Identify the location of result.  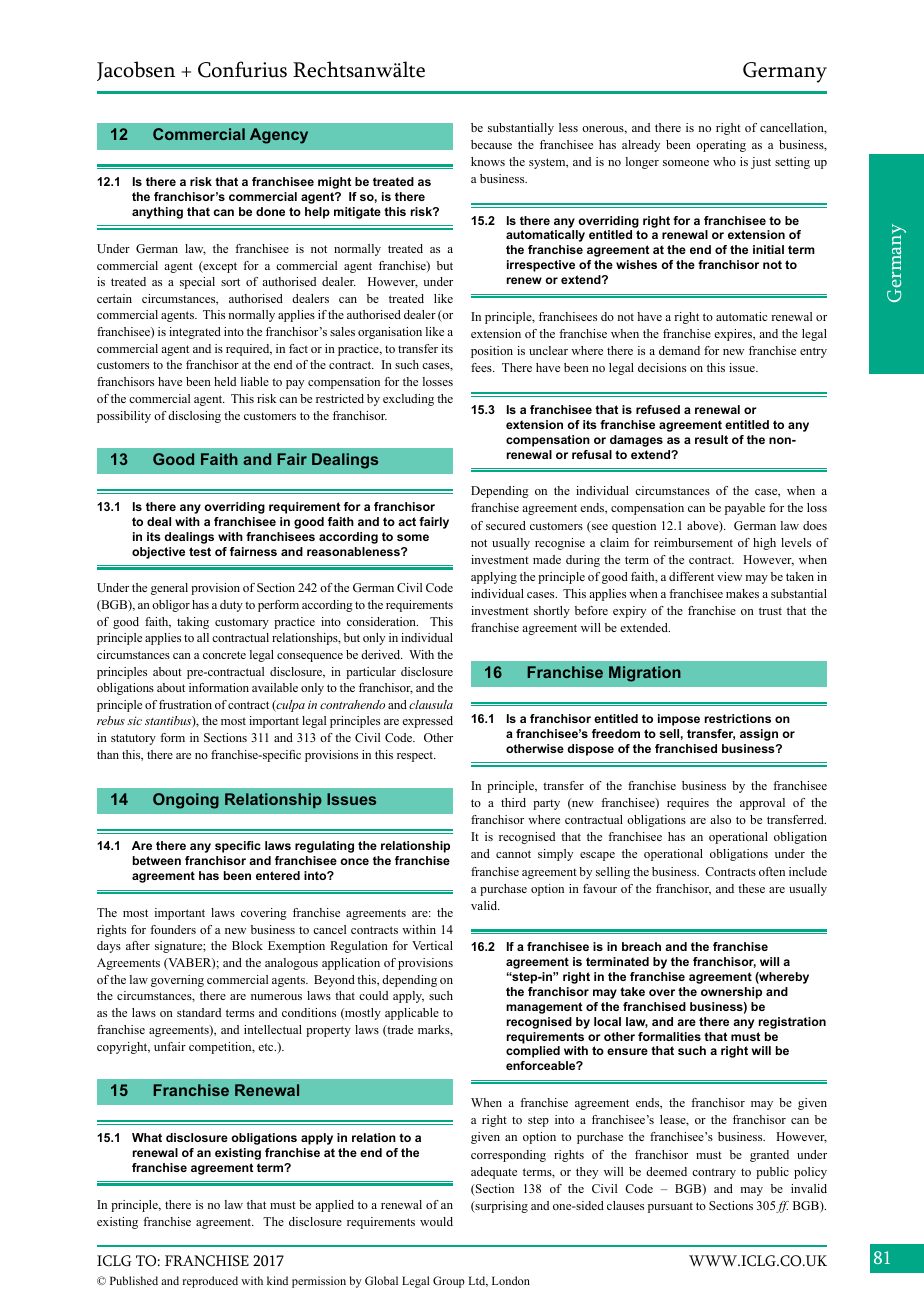
(711, 439).
